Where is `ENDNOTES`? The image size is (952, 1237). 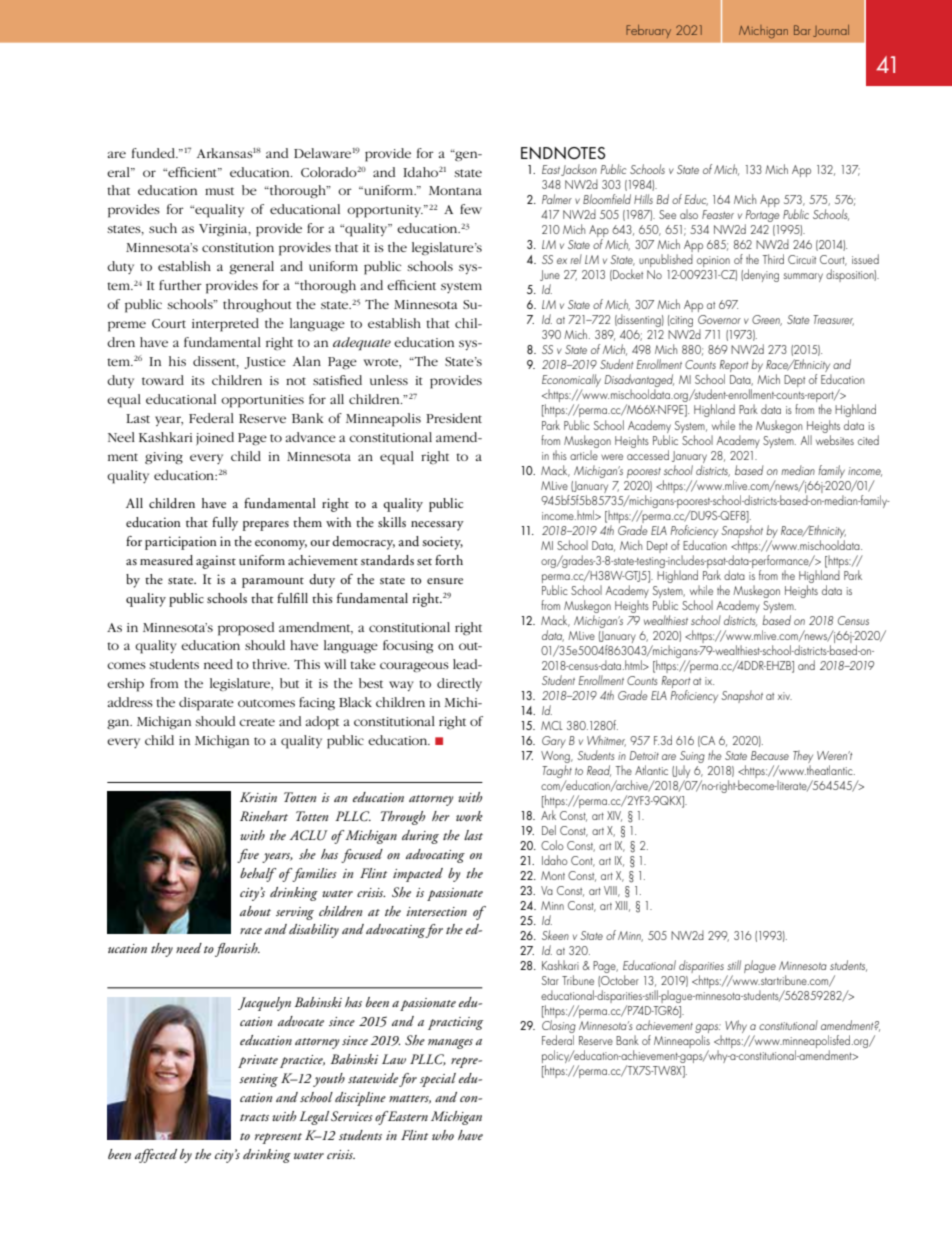 ENDNOTES is located at coordinates (563, 153).
